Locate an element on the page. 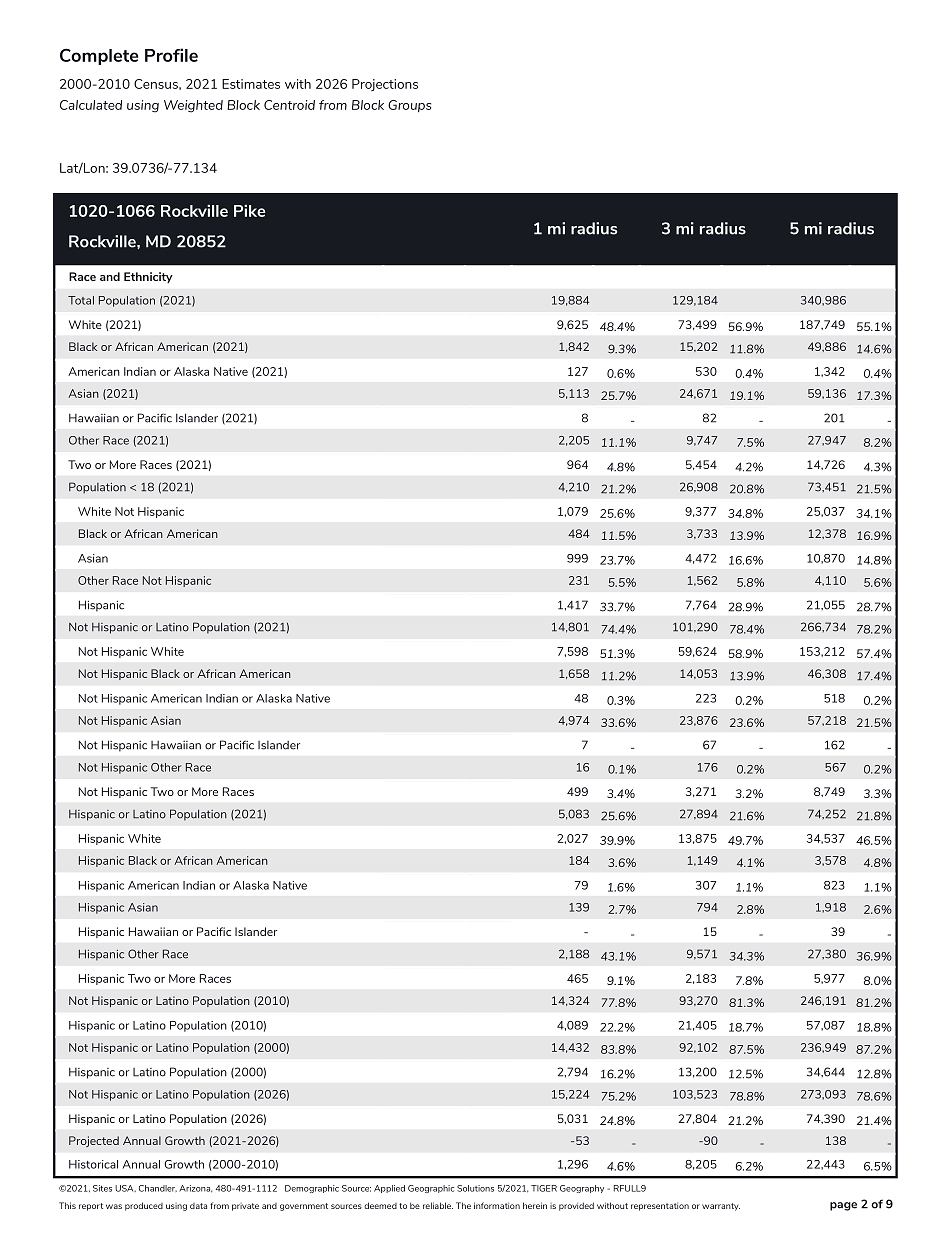 The image size is (952, 1233). reliable is located at coordinates (438, 1205).
